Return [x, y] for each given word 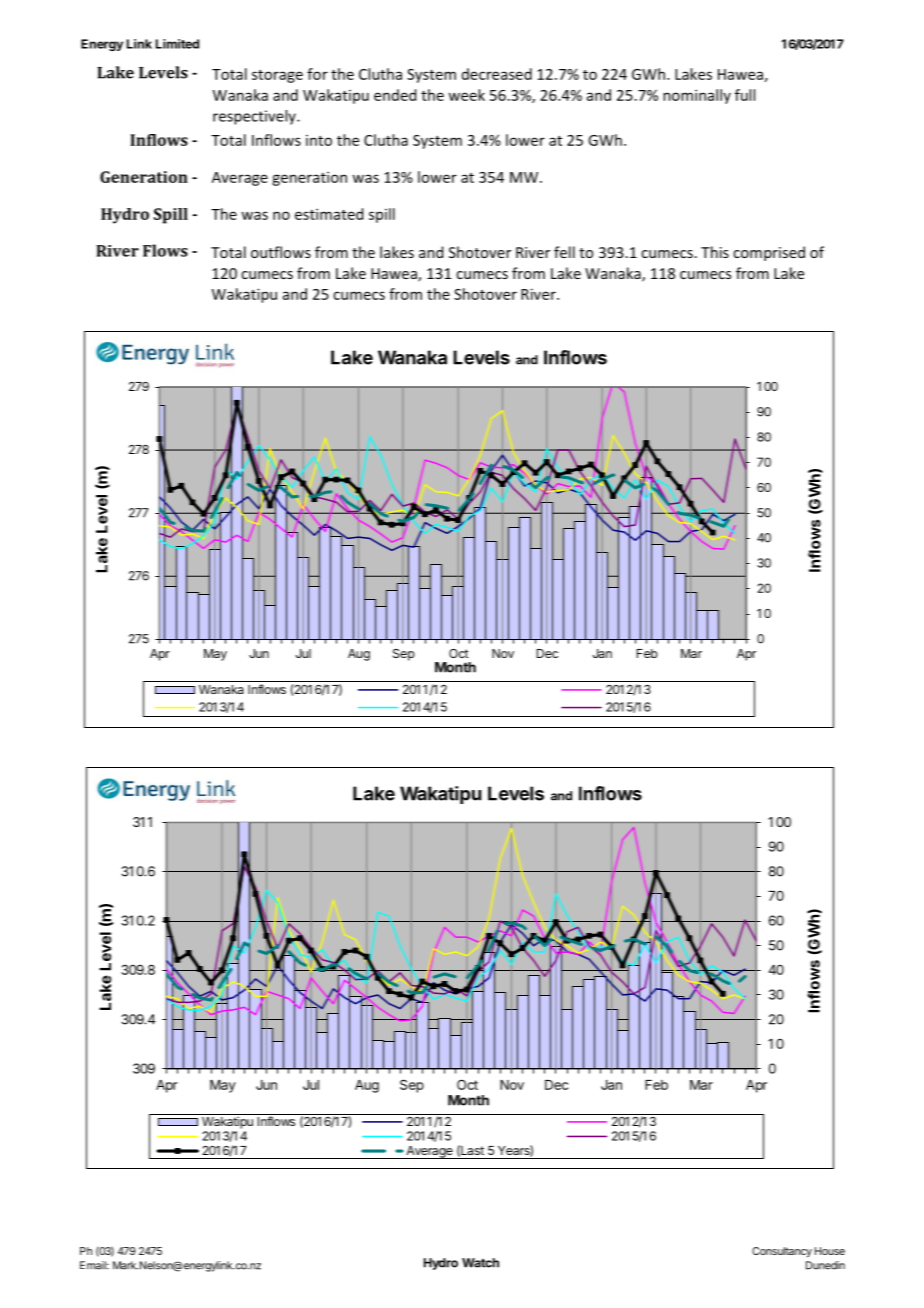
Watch [480, 1263]
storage [277, 76]
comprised [769, 253]
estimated [329, 214]
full [745, 95]
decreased [497, 74]
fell [564, 252]
